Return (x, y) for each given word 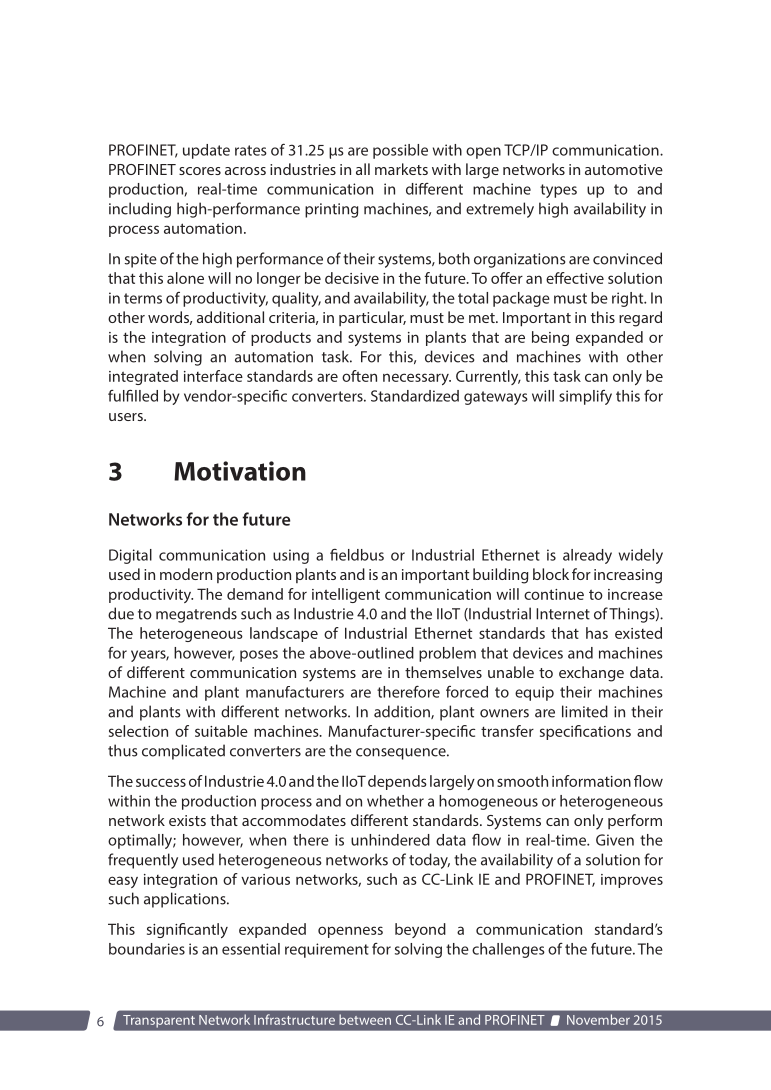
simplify (585, 397)
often (359, 376)
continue (554, 594)
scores (200, 171)
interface (213, 376)
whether (395, 801)
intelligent (346, 595)
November (598, 1019)
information (591, 781)
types (558, 191)
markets (401, 169)
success (161, 782)
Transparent (159, 1021)
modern (186, 574)
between (365, 1019)
